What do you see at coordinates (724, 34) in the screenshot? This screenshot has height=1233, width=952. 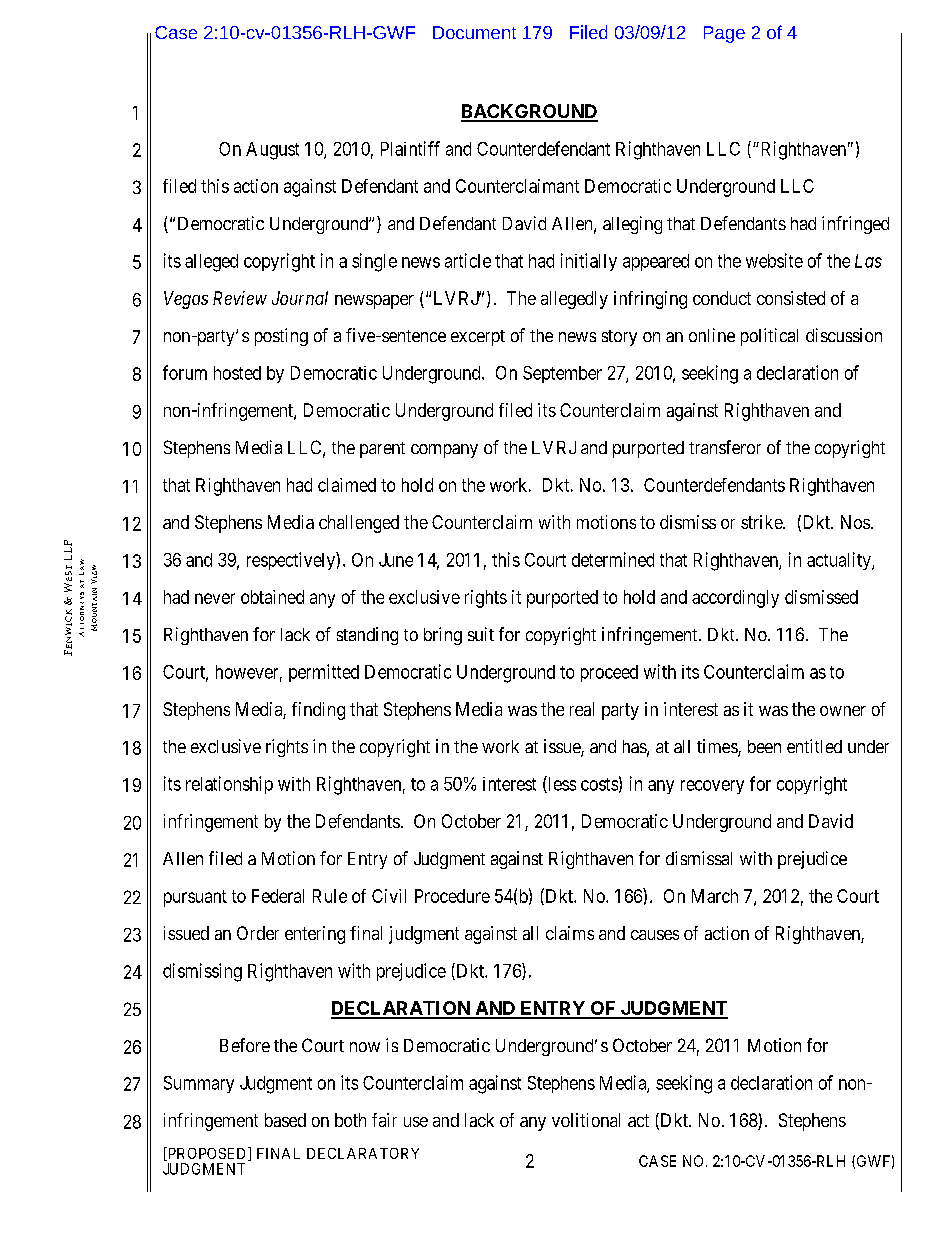 I see `Page` at bounding box center [724, 34].
